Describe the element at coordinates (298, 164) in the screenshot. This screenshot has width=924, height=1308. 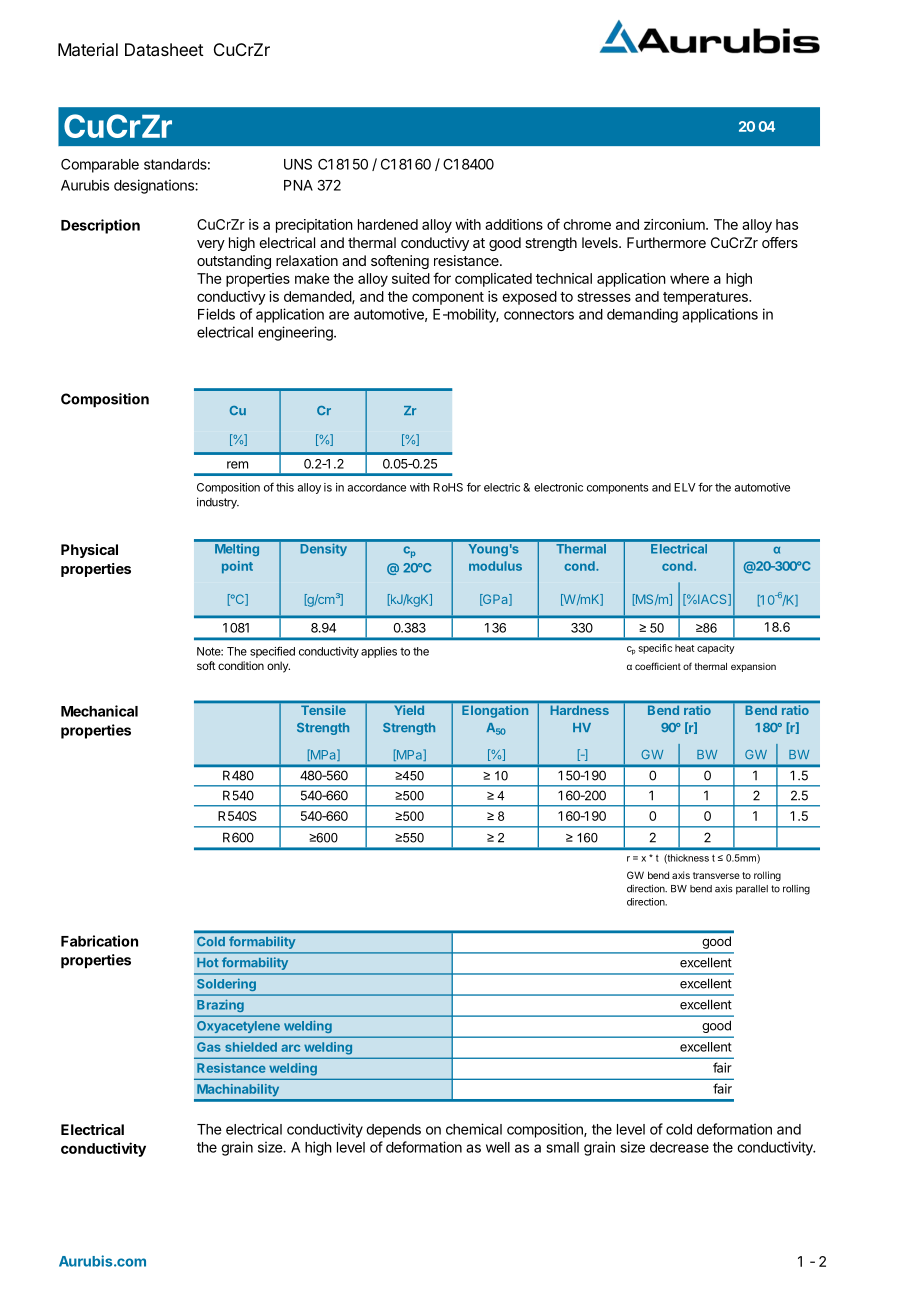
I see `UNS` at that location.
